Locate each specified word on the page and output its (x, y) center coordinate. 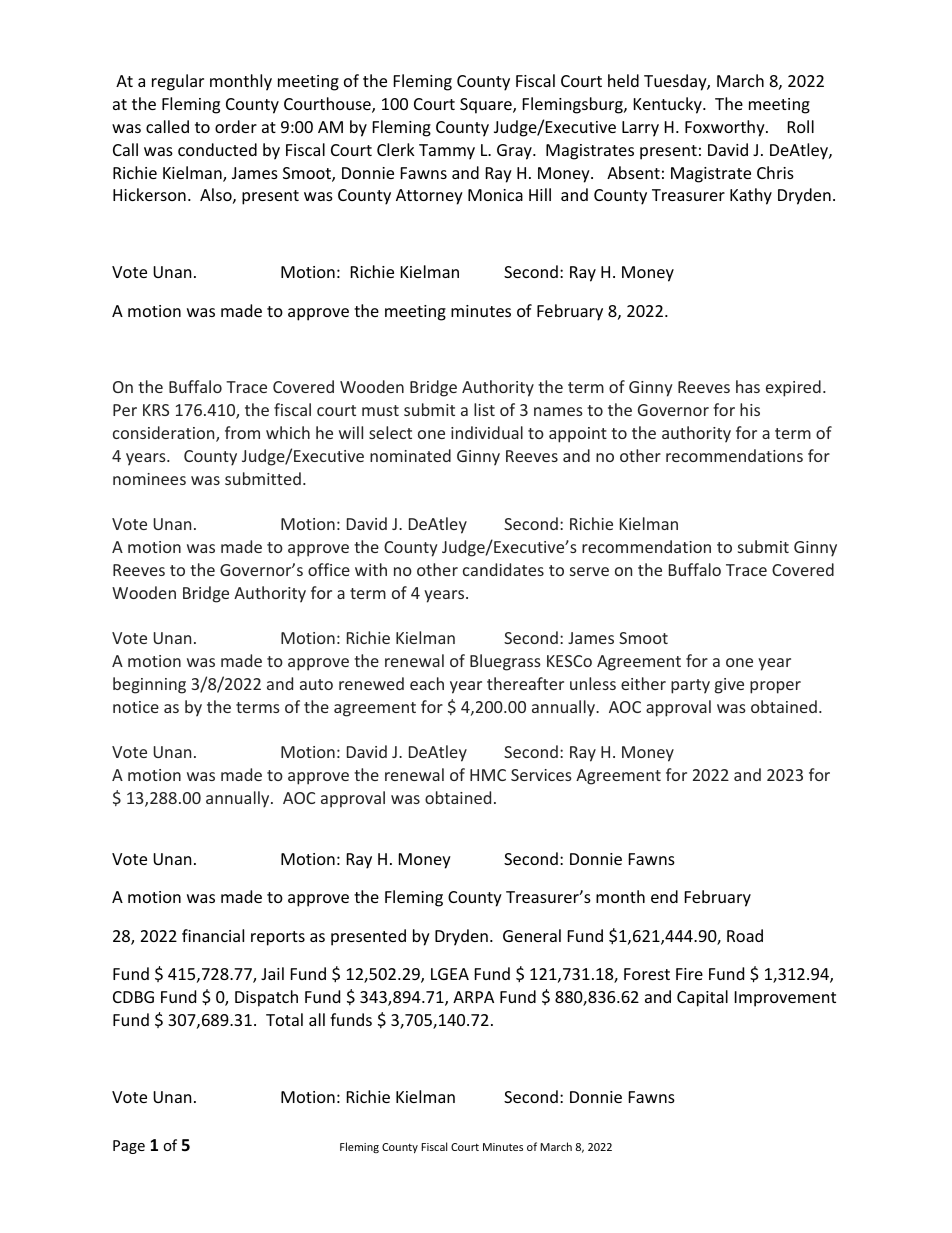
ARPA (473, 997)
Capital (702, 998)
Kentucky (669, 105)
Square (487, 106)
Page (129, 1147)
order (236, 126)
